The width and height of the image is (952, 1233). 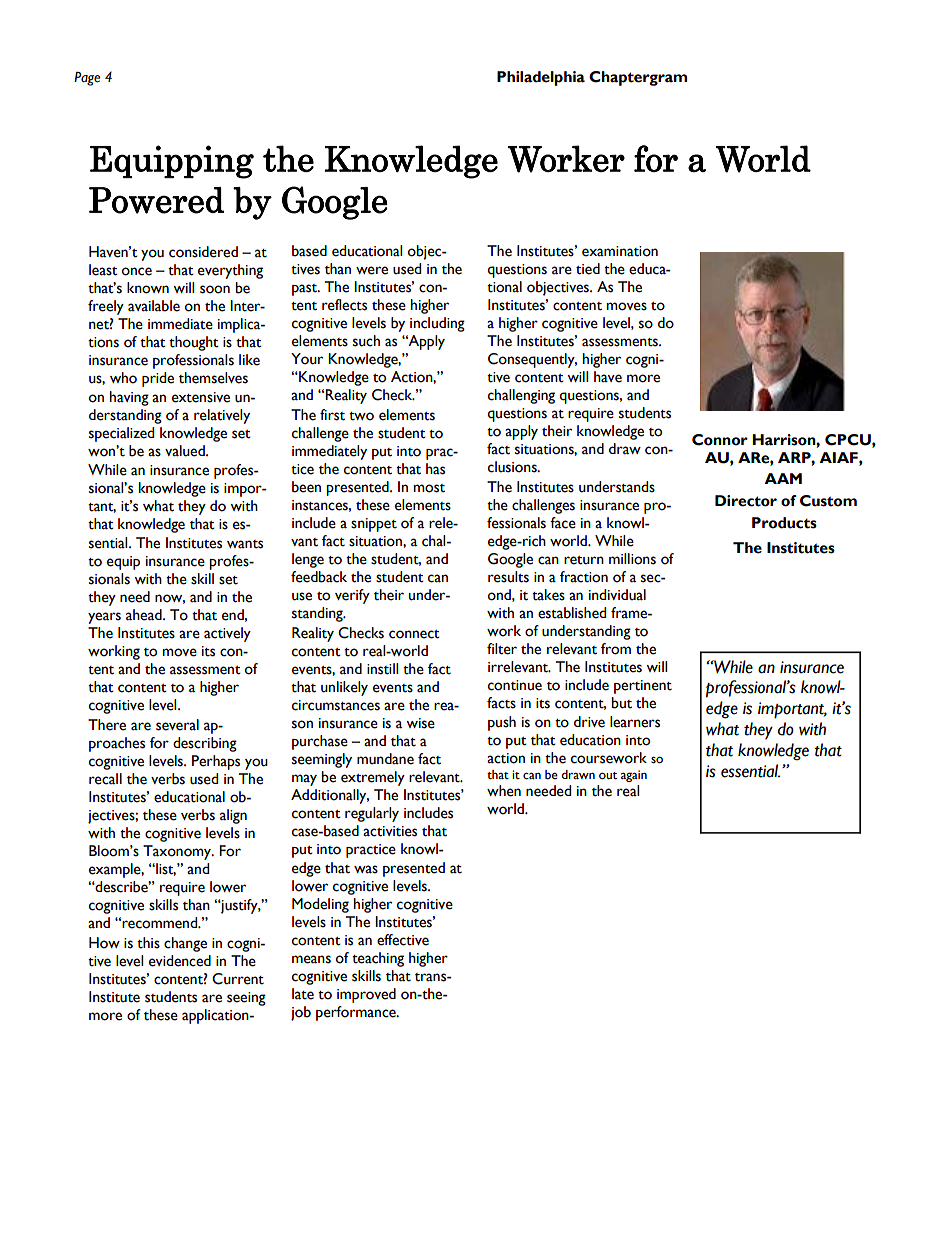 What do you see at coordinates (608, 776) in the image?
I see `out` at bounding box center [608, 776].
